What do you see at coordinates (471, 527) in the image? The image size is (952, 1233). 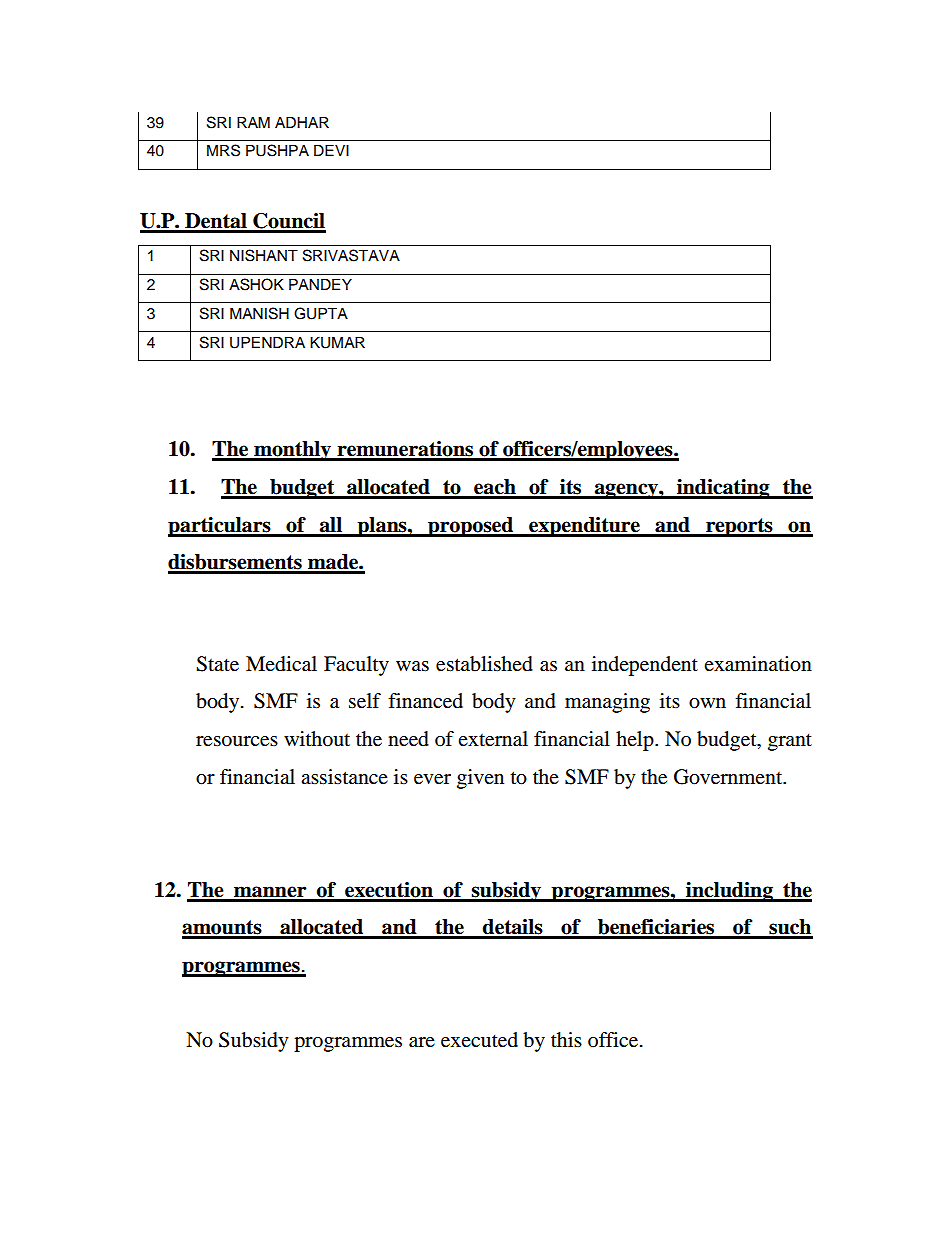 I see `proposed` at bounding box center [471, 527].
